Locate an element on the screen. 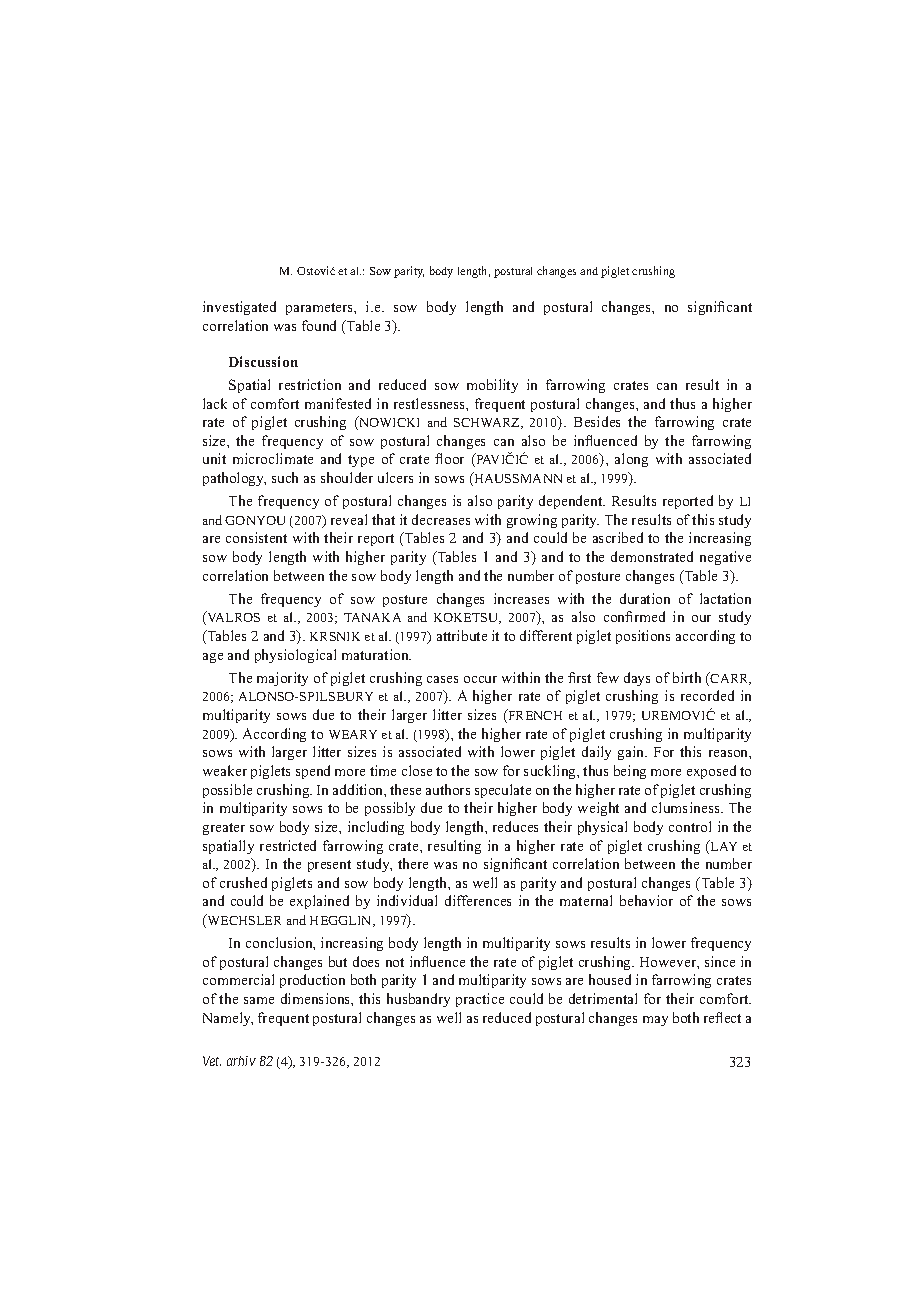  occur is located at coordinates (480, 679).
